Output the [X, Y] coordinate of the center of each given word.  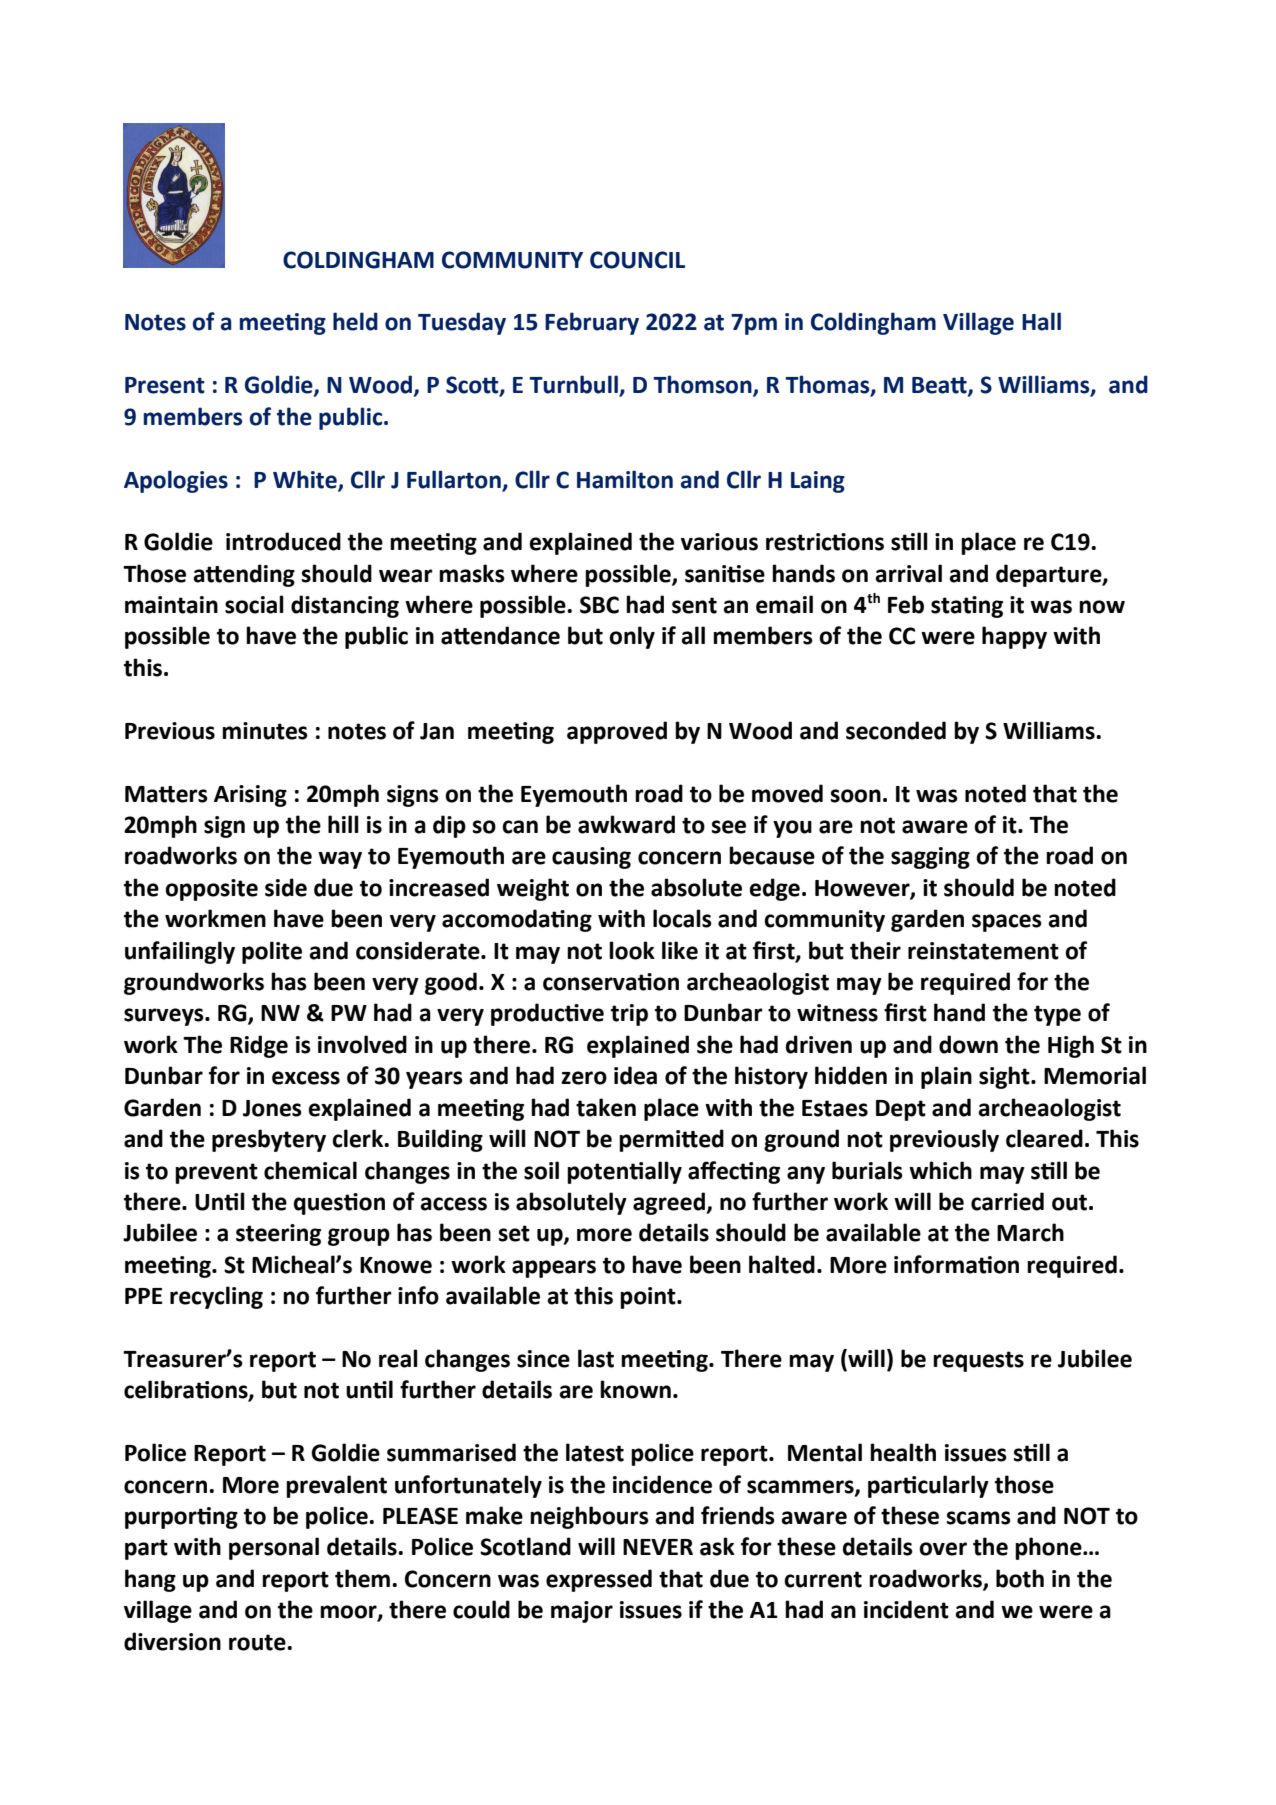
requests [978, 1361]
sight [1005, 1077]
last [596, 1358]
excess [306, 1078]
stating [967, 607]
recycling [216, 1297]
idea [635, 1075]
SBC [599, 605]
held [355, 321]
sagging [930, 858]
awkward [626, 824]
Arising [250, 796]
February [592, 323]
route [258, 1642]
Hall [1041, 321]
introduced [283, 541]
